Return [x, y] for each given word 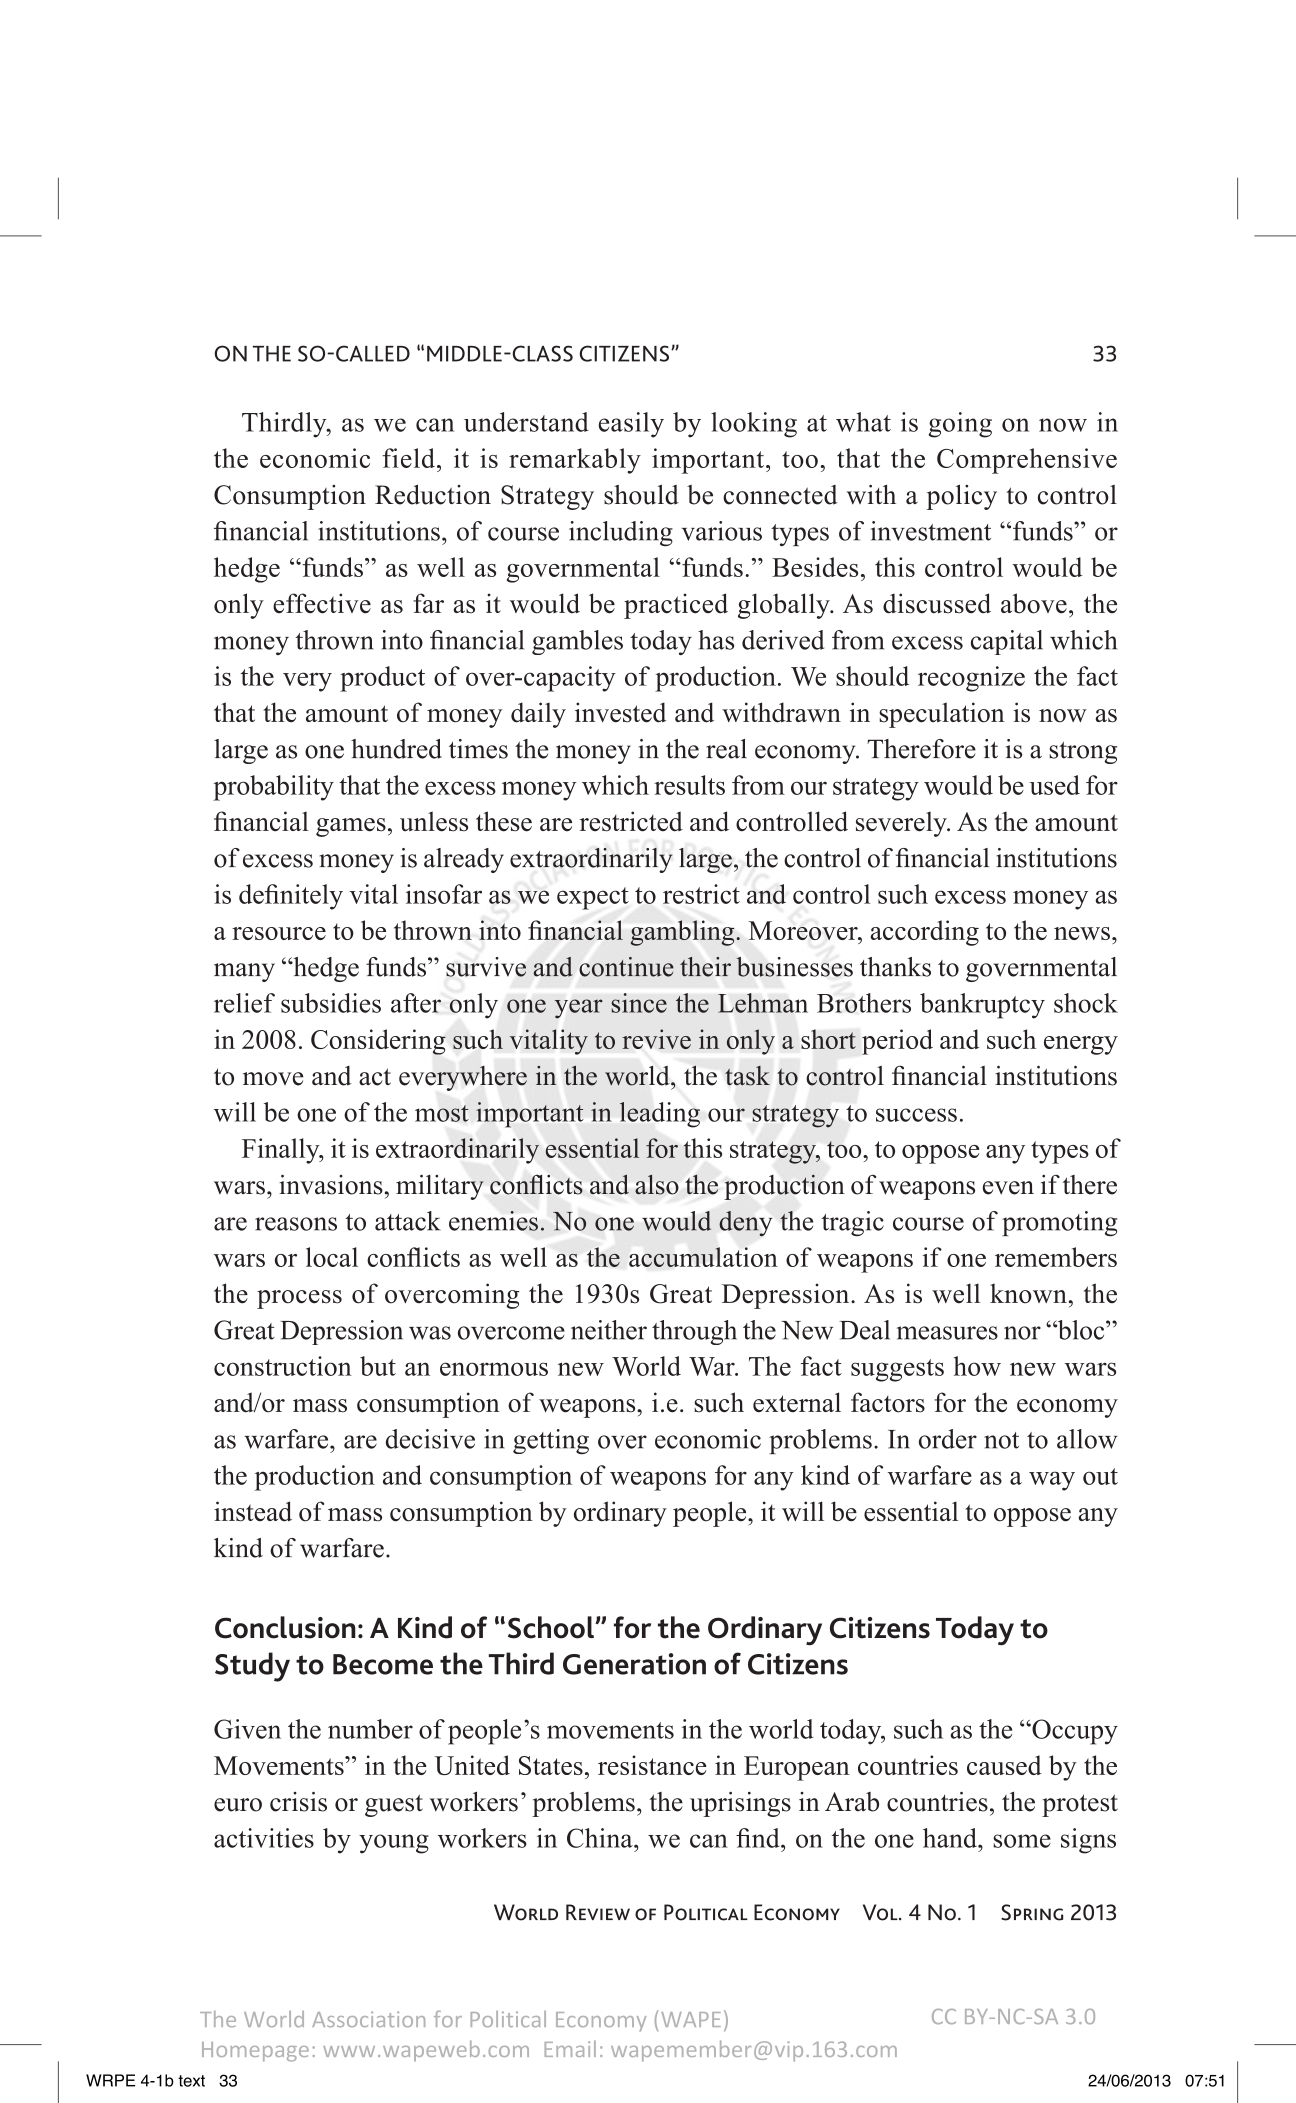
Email [570, 2048]
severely [902, 824]
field [408, 458]
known [1028, 1293]
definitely [291, 897]
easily [631, 425]
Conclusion [285, 1627]
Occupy [1074, 1732]
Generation [634, 1664]
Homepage [255, 2052]
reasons [296, 1224]
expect [593, 898]
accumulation [703, 1257]
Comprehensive [1027, 461]
